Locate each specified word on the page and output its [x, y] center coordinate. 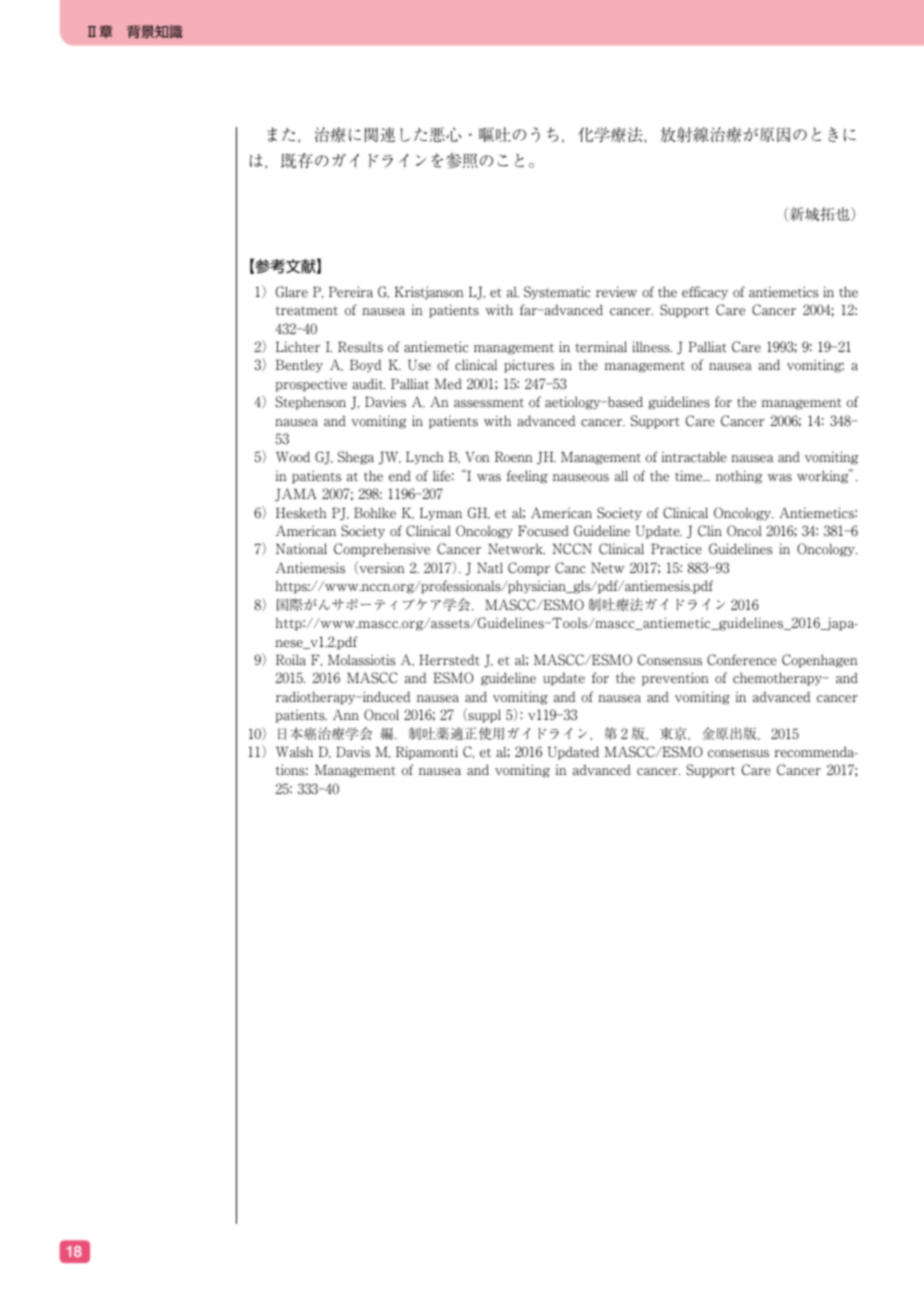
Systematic [557, 292]
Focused [543, 531]
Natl [490, 567]
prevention [675, 679]
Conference [742, 660]
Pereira [351, 292]
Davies [385, 402]
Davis [353, 751]
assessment [489, 403]
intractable [694, 457]
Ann [346, 714]
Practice [676, 549]
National [301, 549]
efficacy [705, 293]
